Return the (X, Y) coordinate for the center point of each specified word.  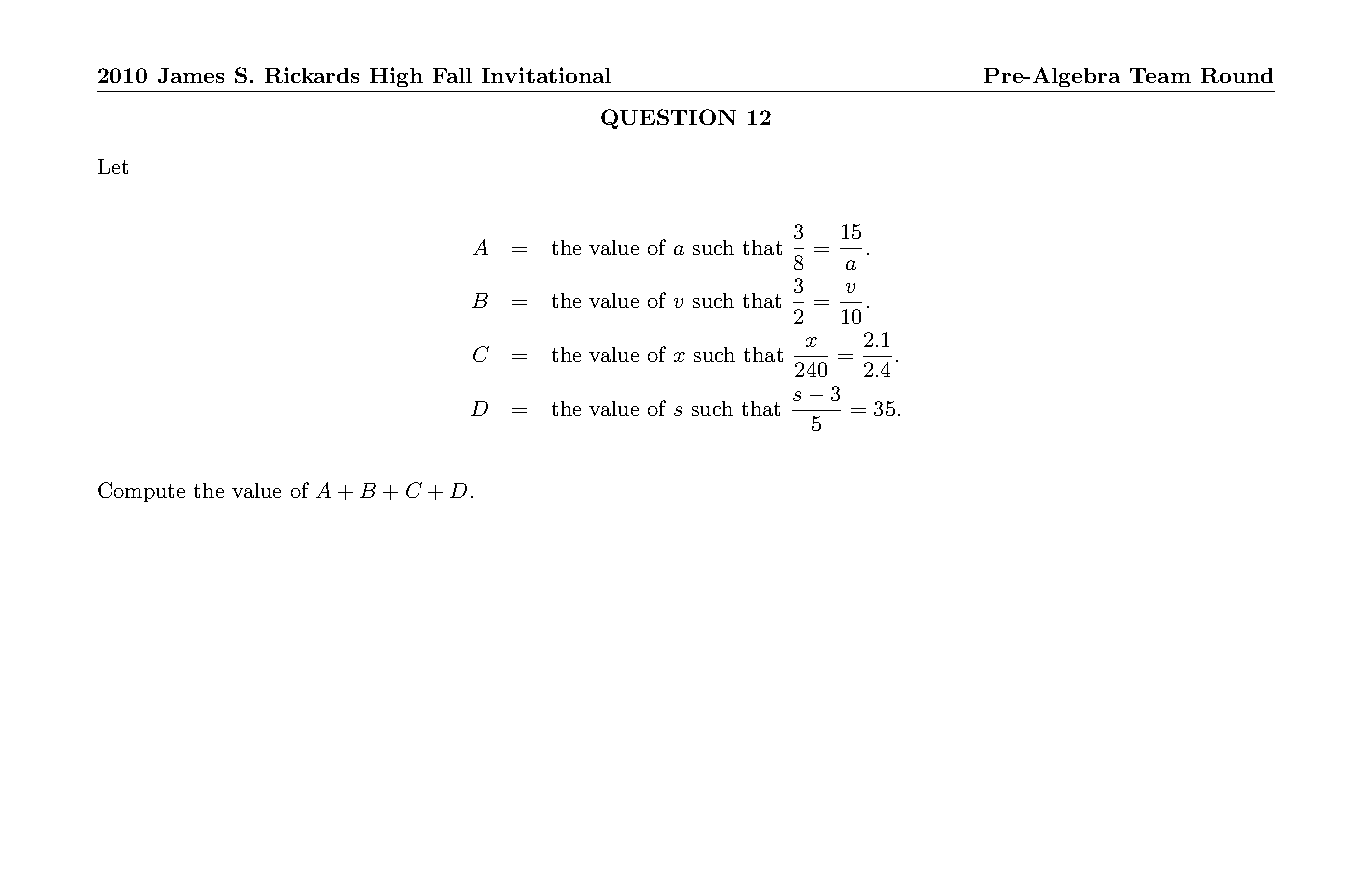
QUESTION (668, 119)
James (191, 75)
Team (1160, 75)
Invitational (546, 75)
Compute (141, 492)
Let (113, 166)
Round (1237, 75)
